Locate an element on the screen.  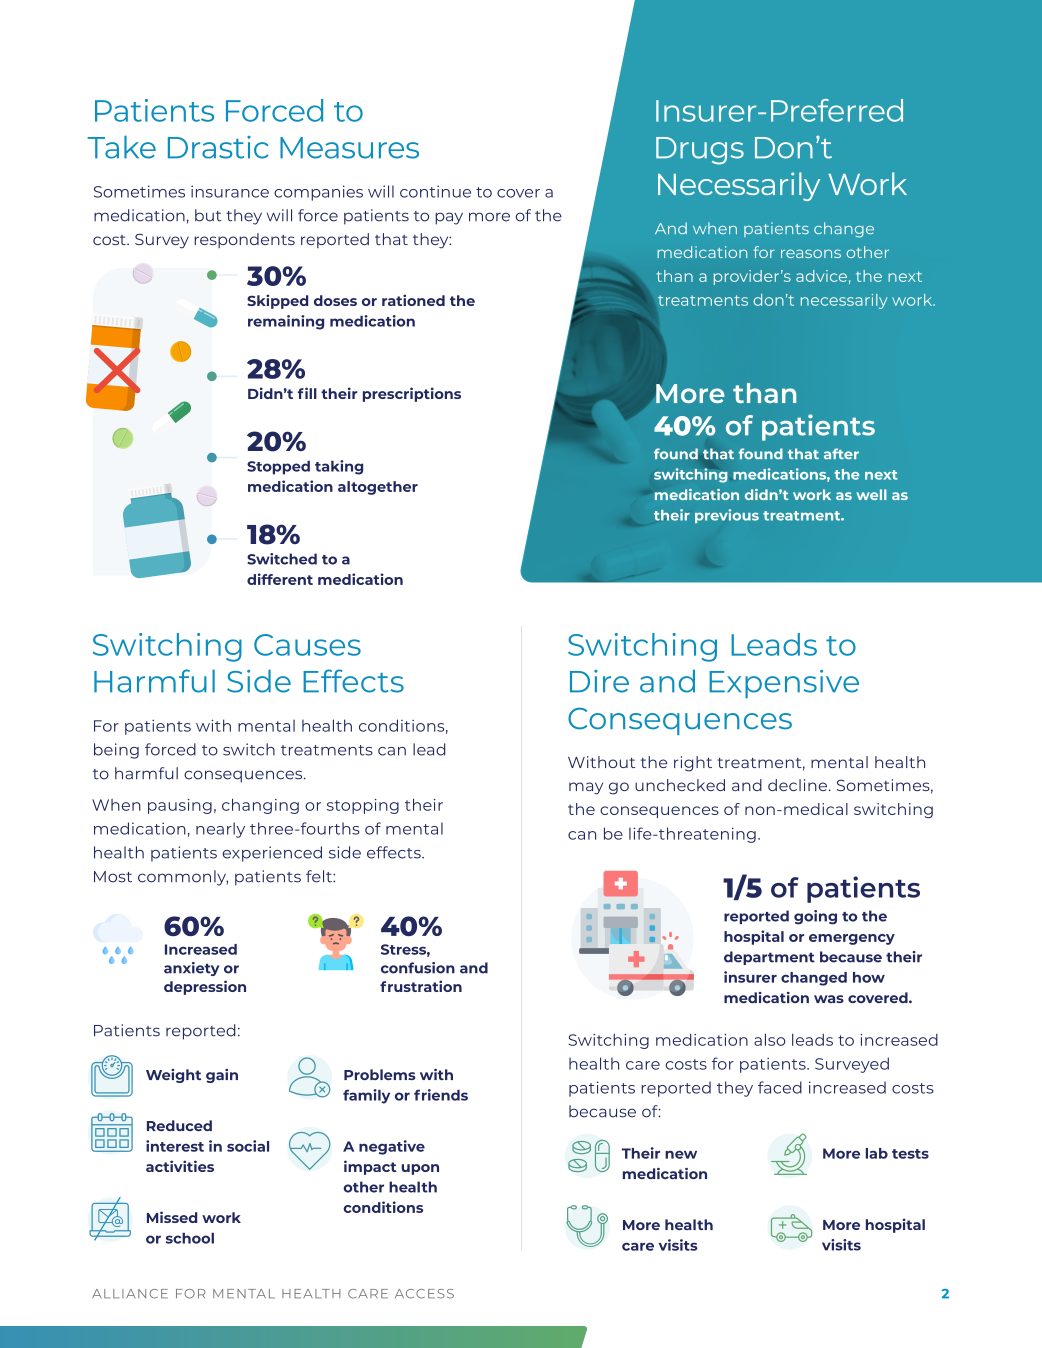
experienced is located at coordinates (272, 854).
